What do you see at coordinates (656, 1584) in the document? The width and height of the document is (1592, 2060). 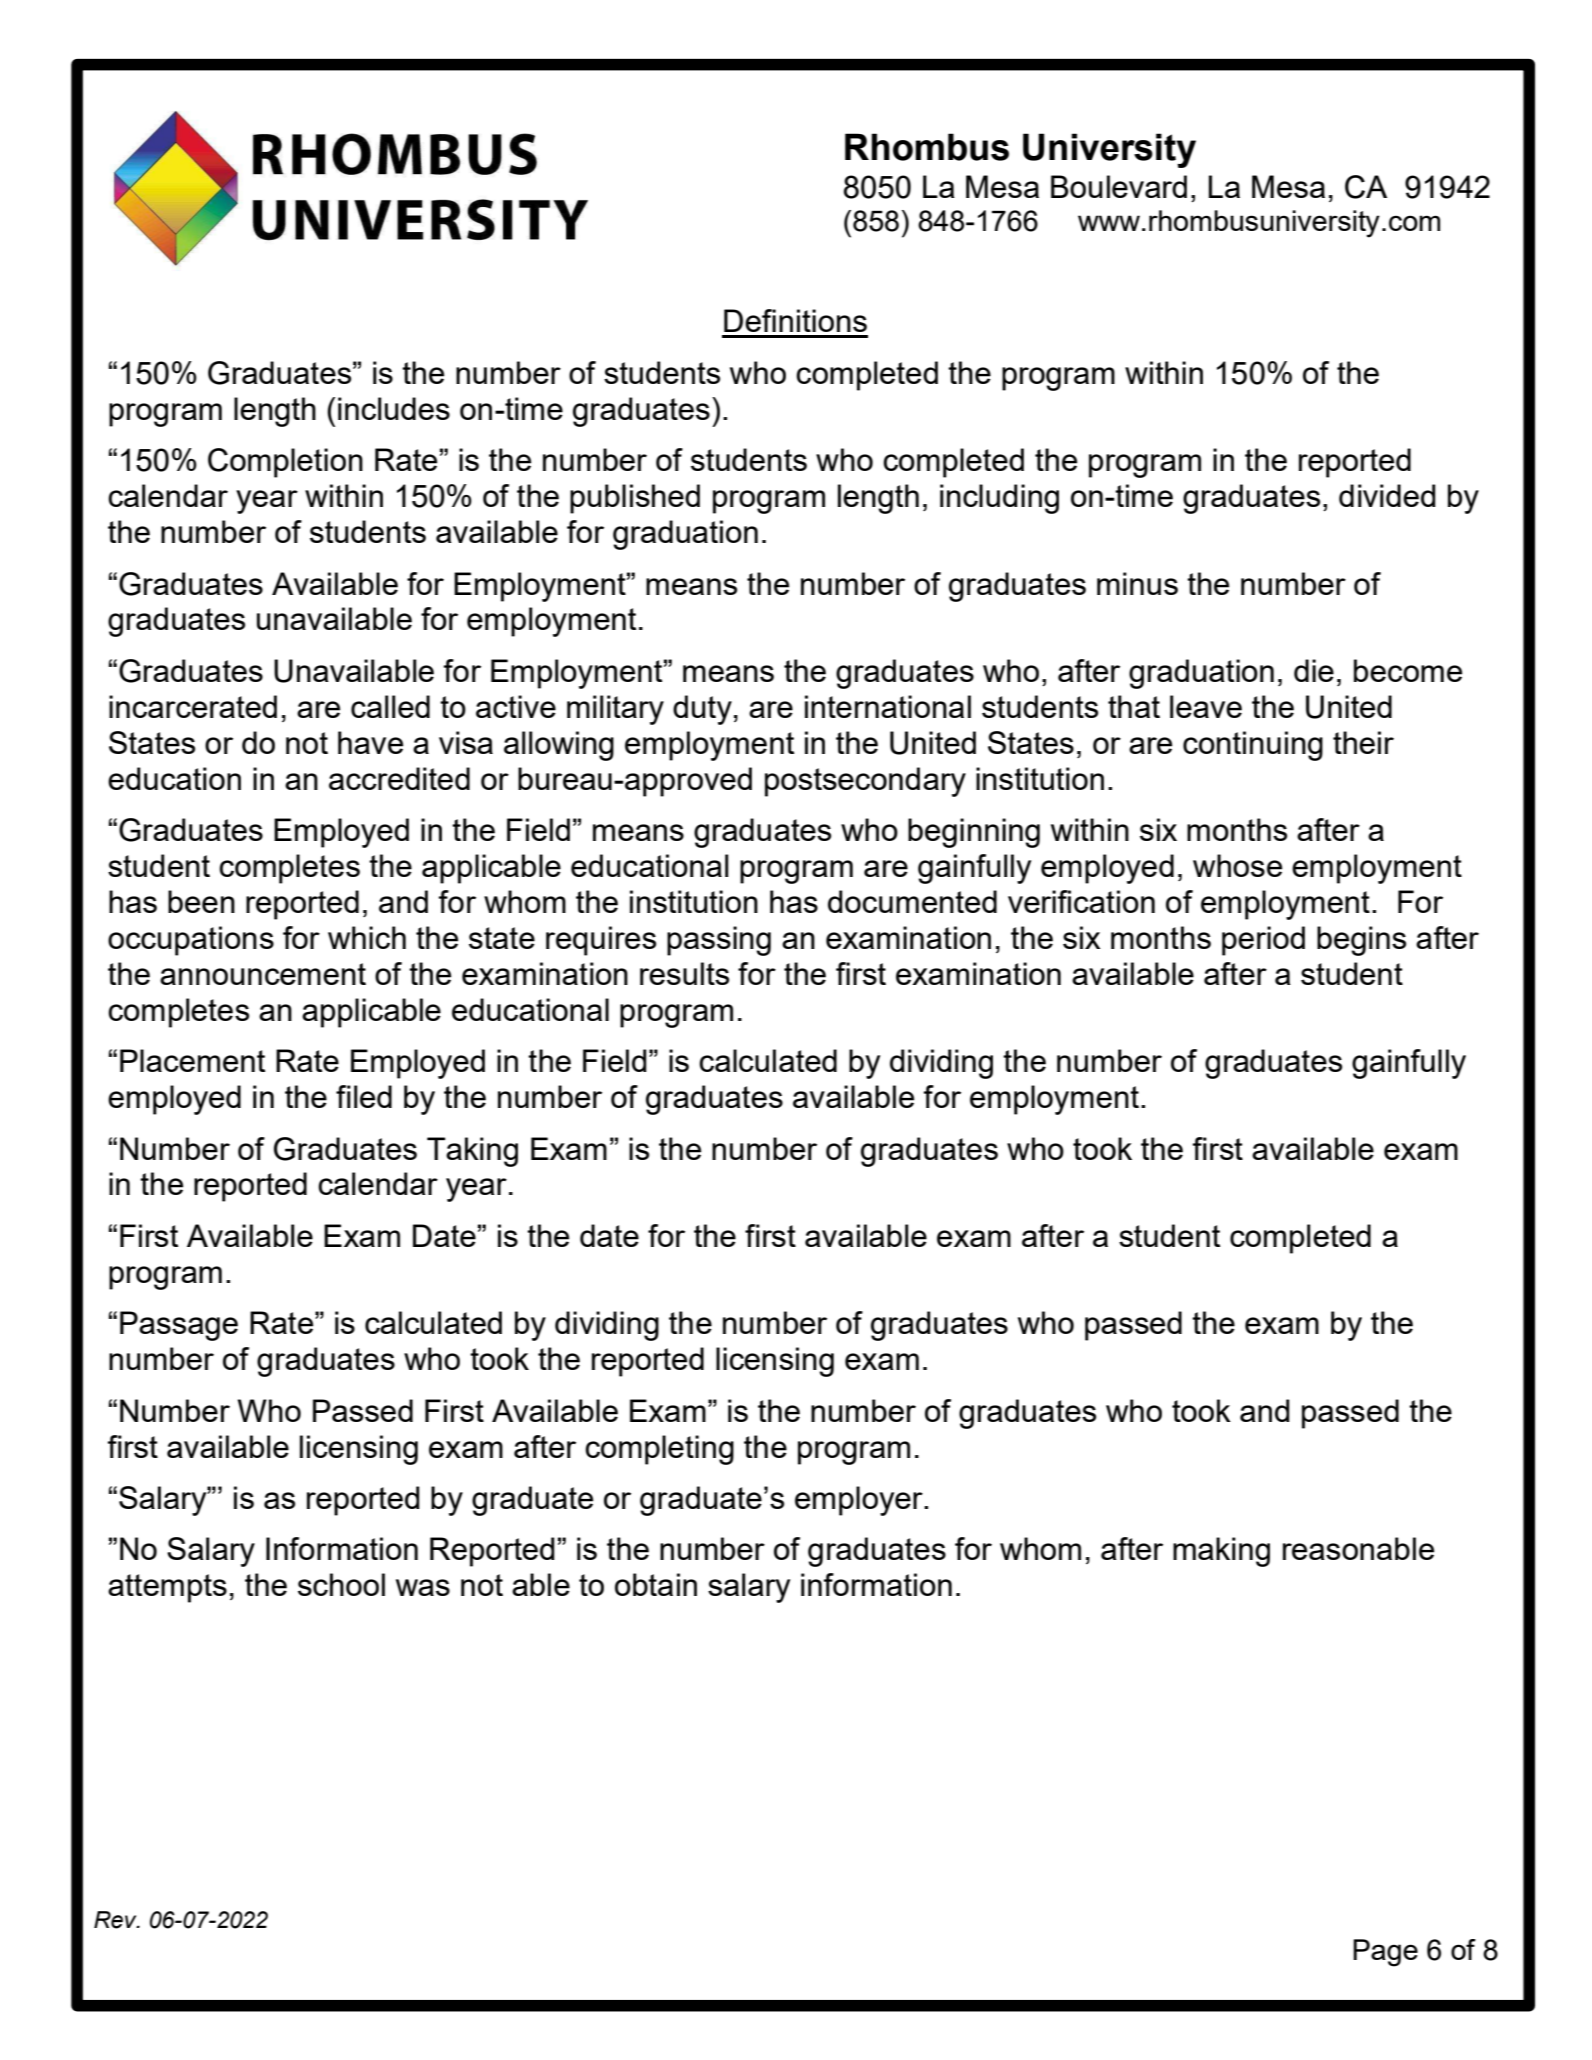 I see `obtain` at bounding box center [656, 1584].
